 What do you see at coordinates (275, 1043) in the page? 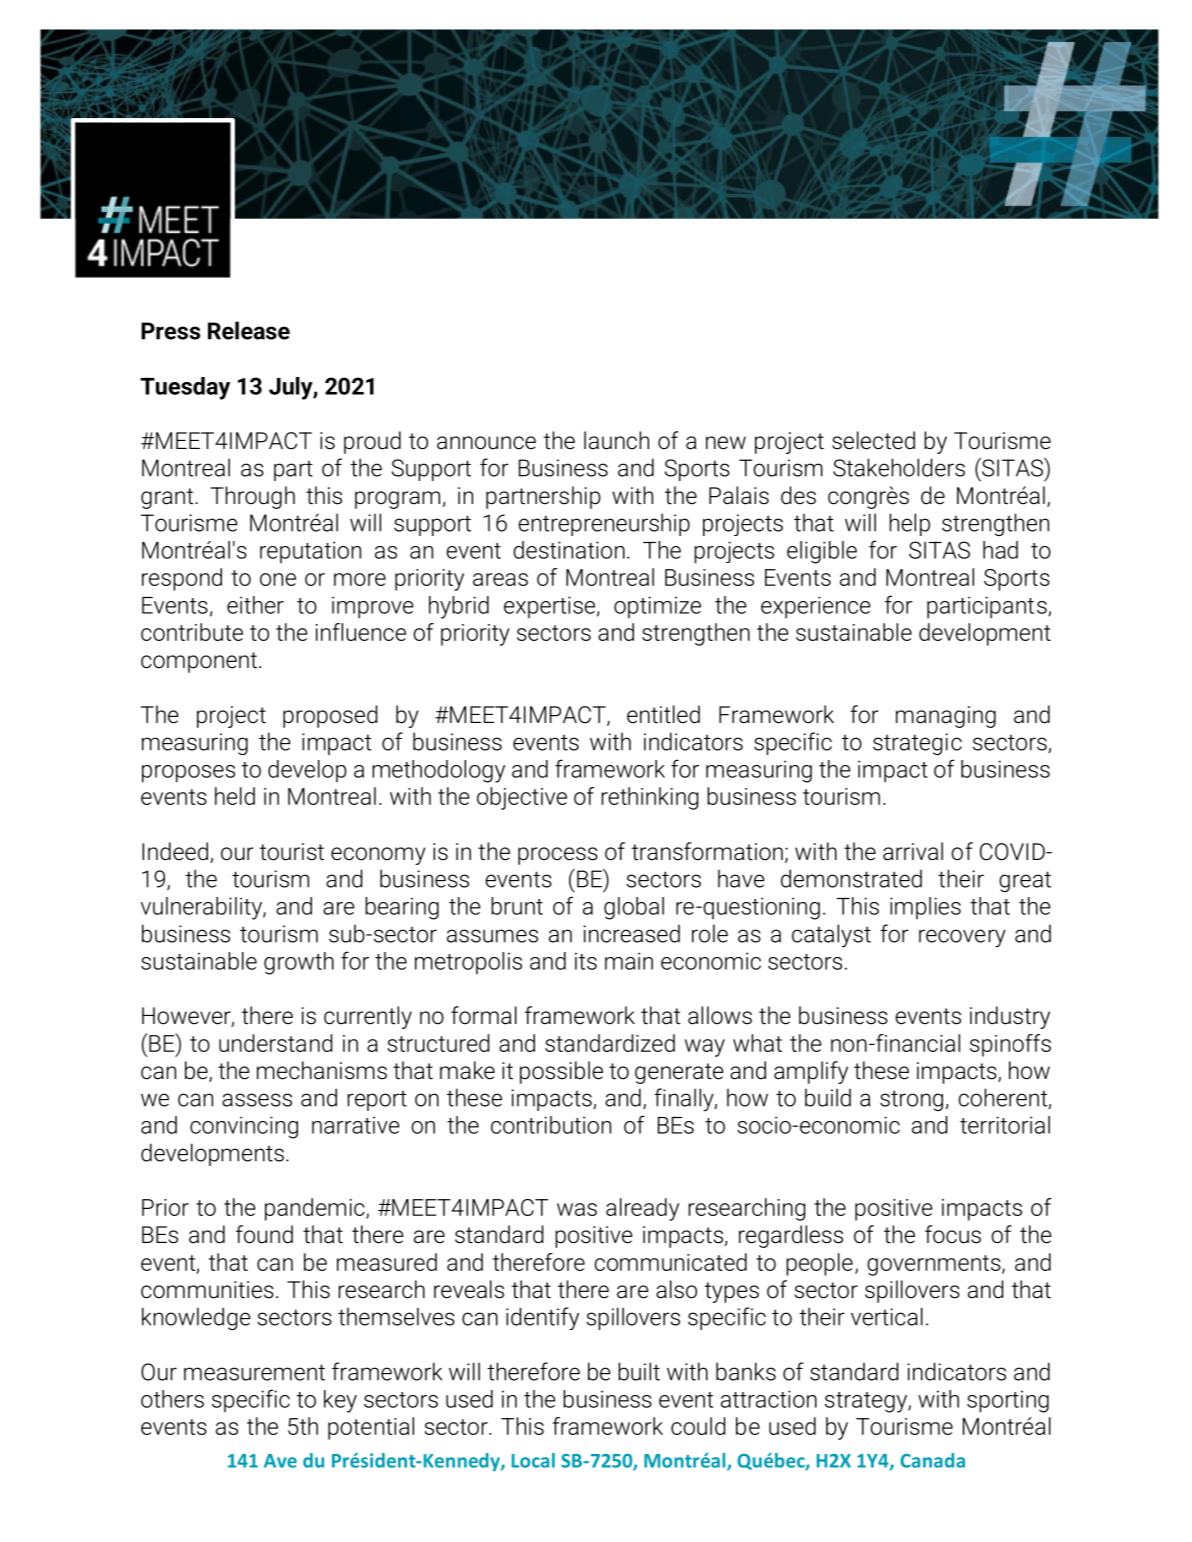
I see `understand` at bounding box center [275, 1043].
